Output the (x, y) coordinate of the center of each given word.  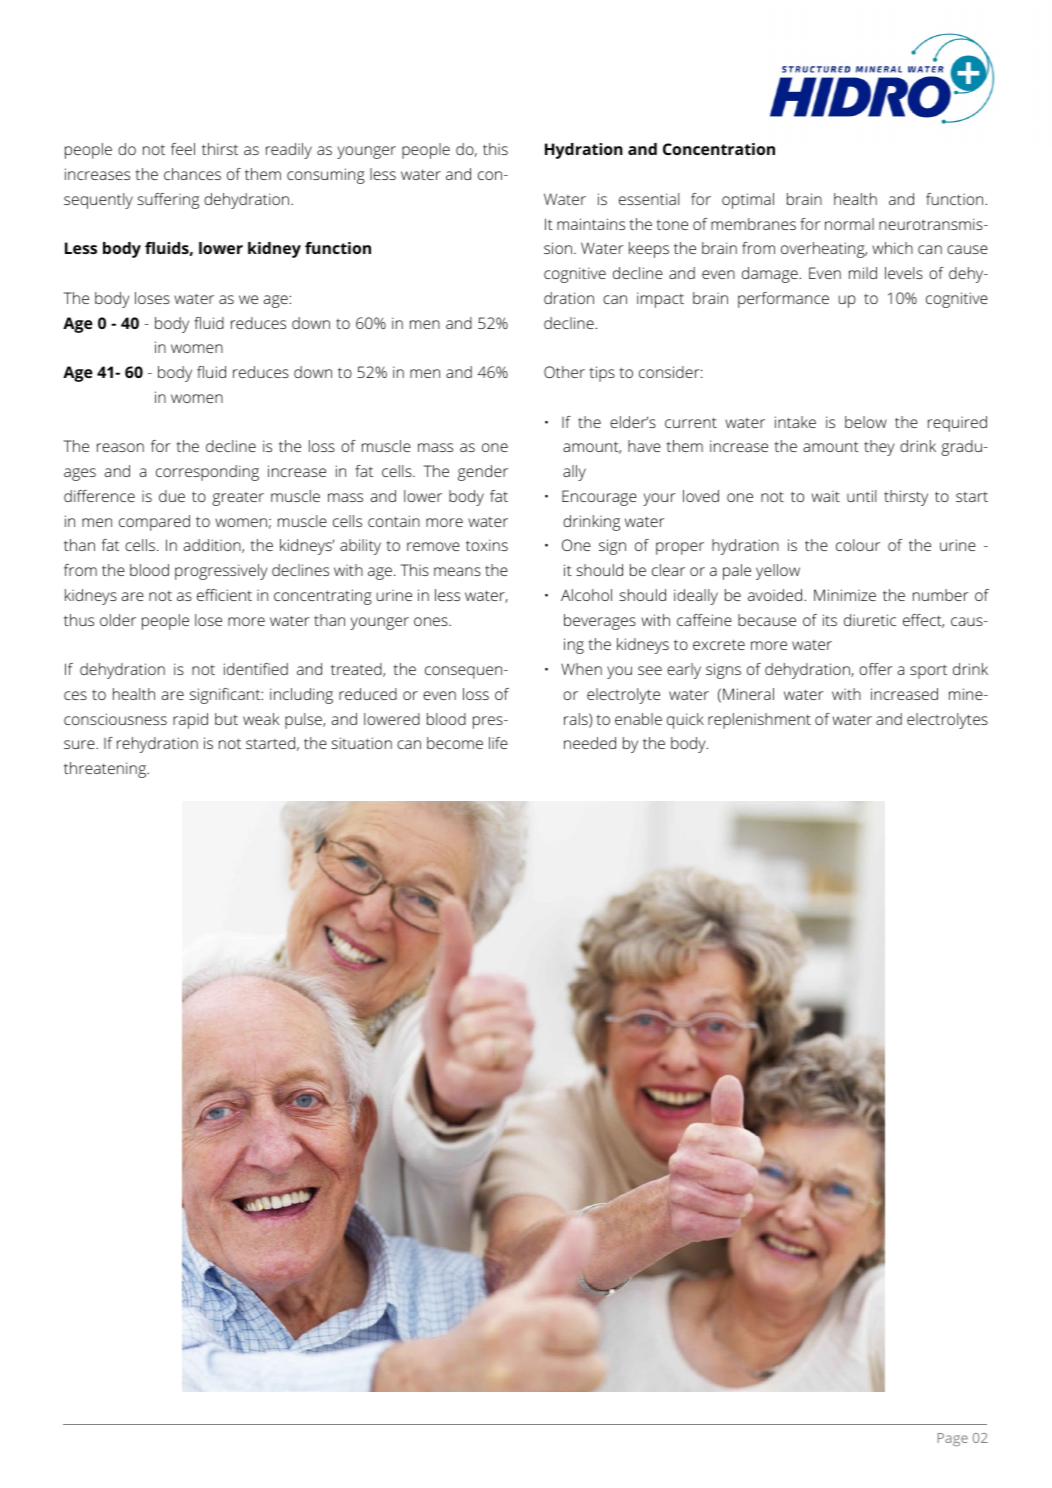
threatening (106, 770)
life (498, 743)
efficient (224, 595)
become (455, 743)
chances (192, 174)
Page (953, 1439)
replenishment (759, 721)
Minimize (845, 595)
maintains (591, 224)
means (457, 571)
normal (849, 224)
